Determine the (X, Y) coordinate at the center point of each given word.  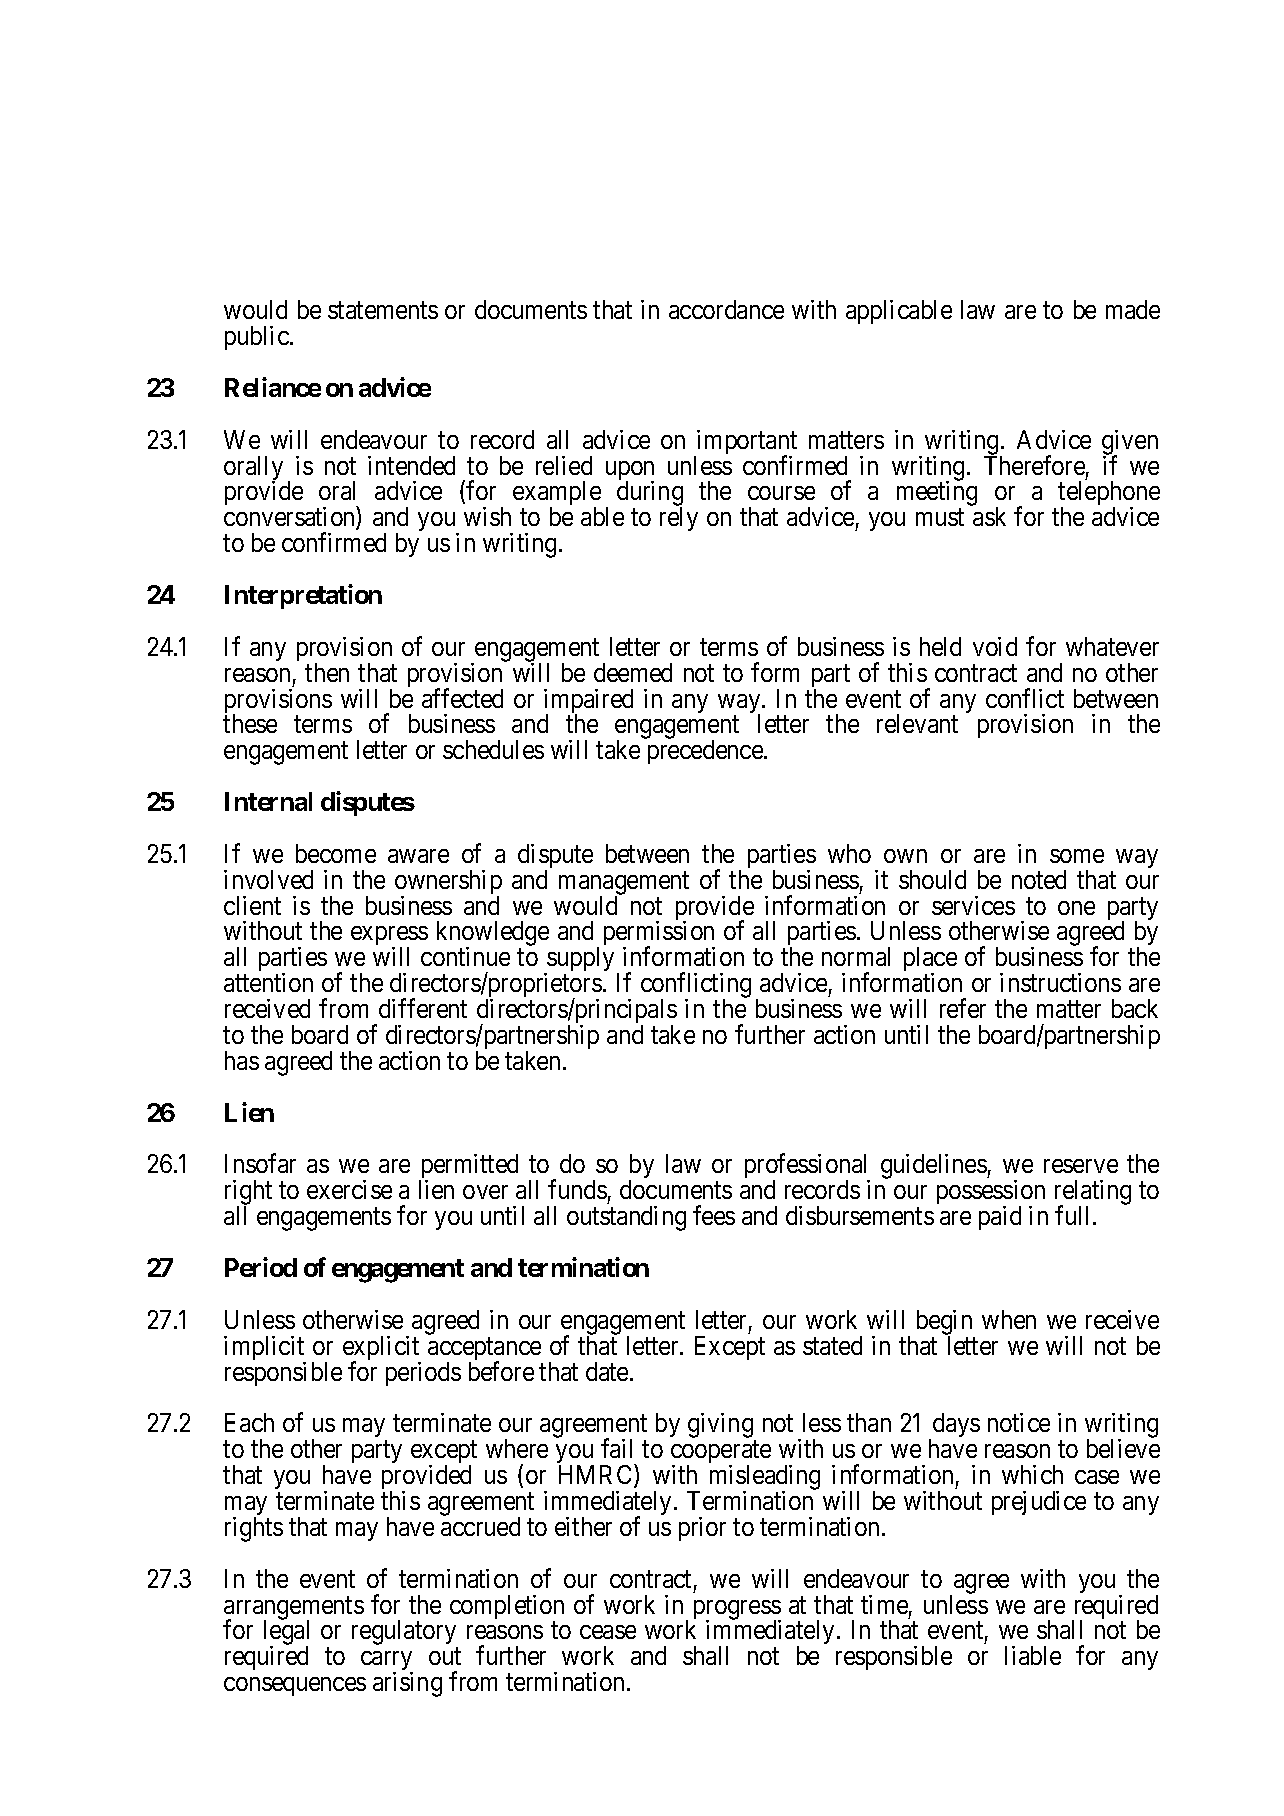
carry (387, 1662)
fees (714, 1215)
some (1077, 856)
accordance (726, 309)
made (1133, 309)
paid (1000, 1218)
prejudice (1039, 1503)
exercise (349, 1189)
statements (383, 310)
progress (737, 1611)
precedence (706, 752)
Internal (268, 801)
